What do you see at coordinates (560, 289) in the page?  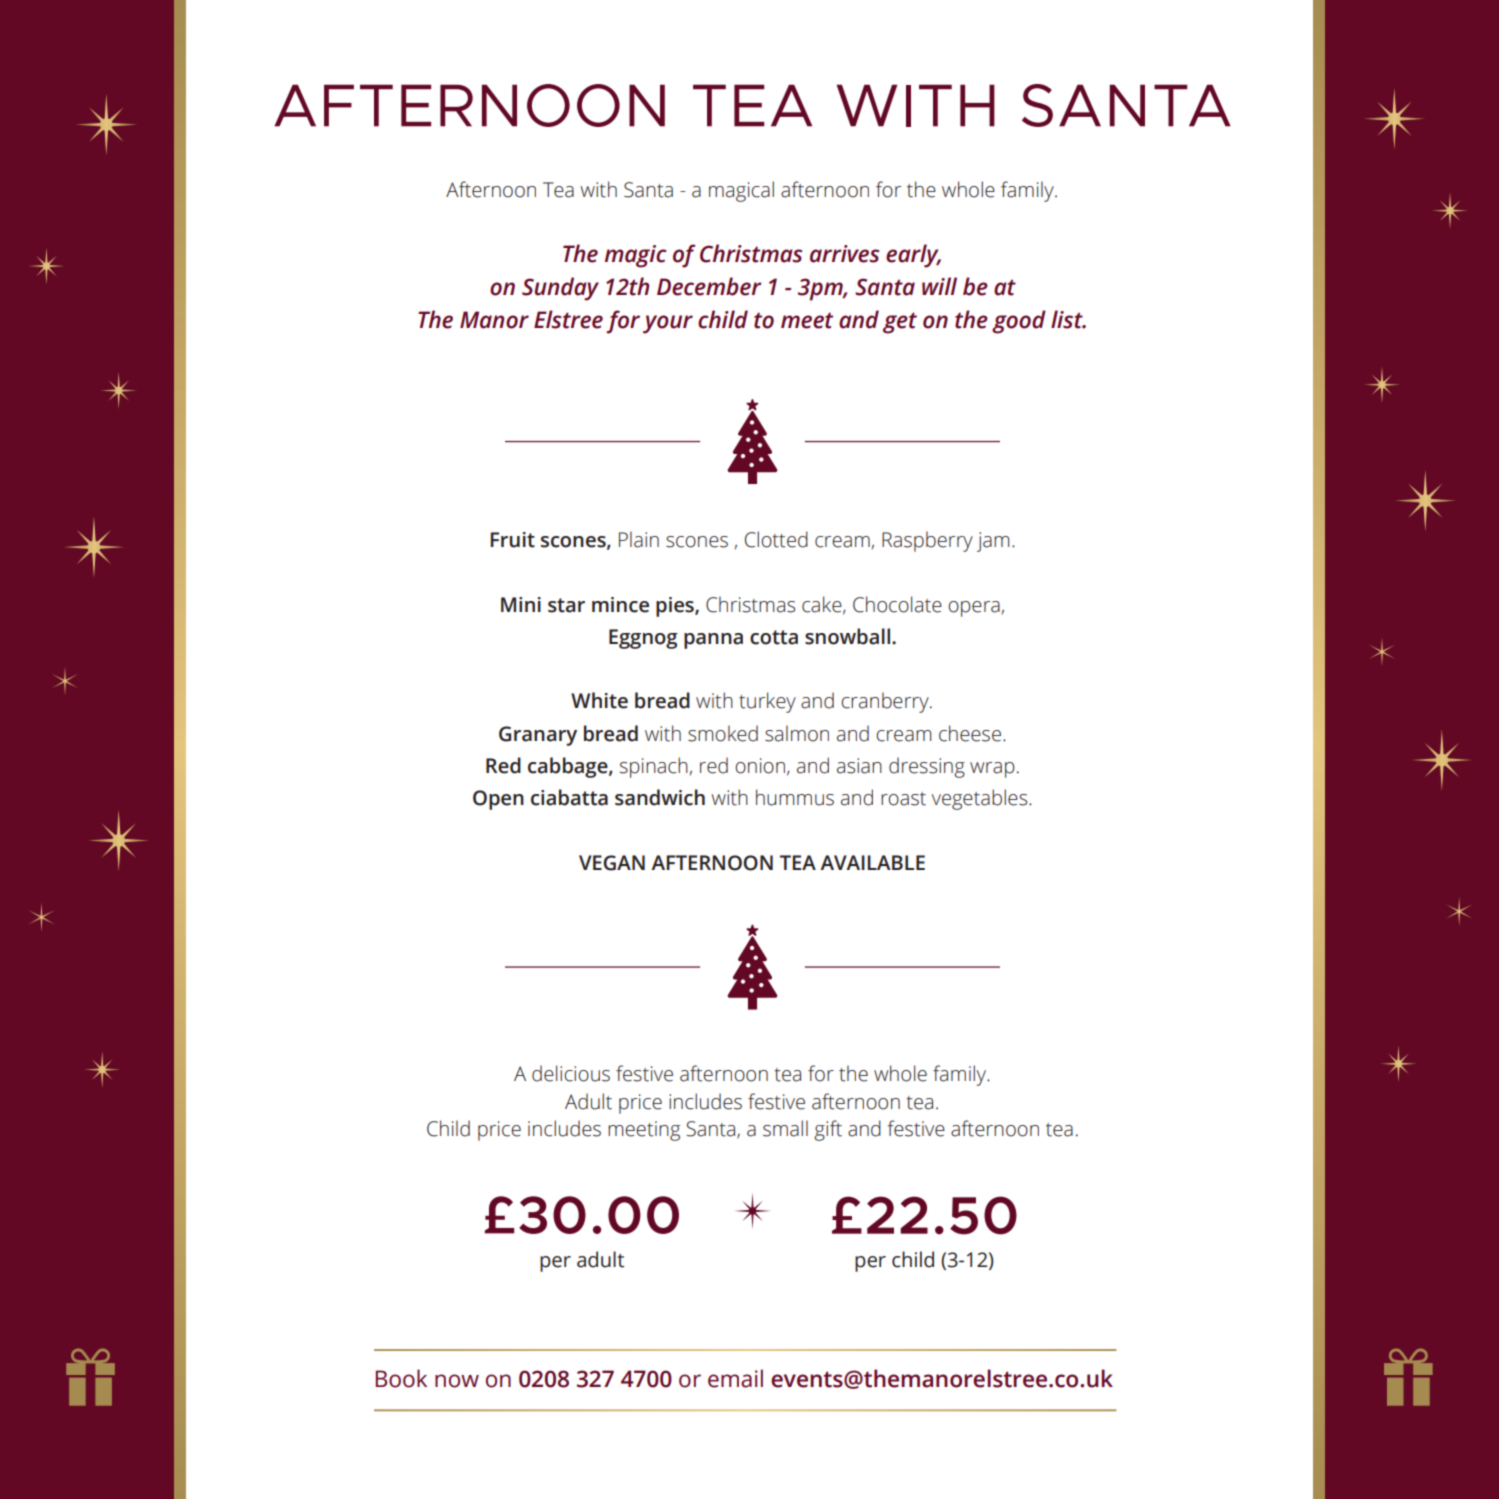 I see `Sunday` at bounding box center [560, 289].
